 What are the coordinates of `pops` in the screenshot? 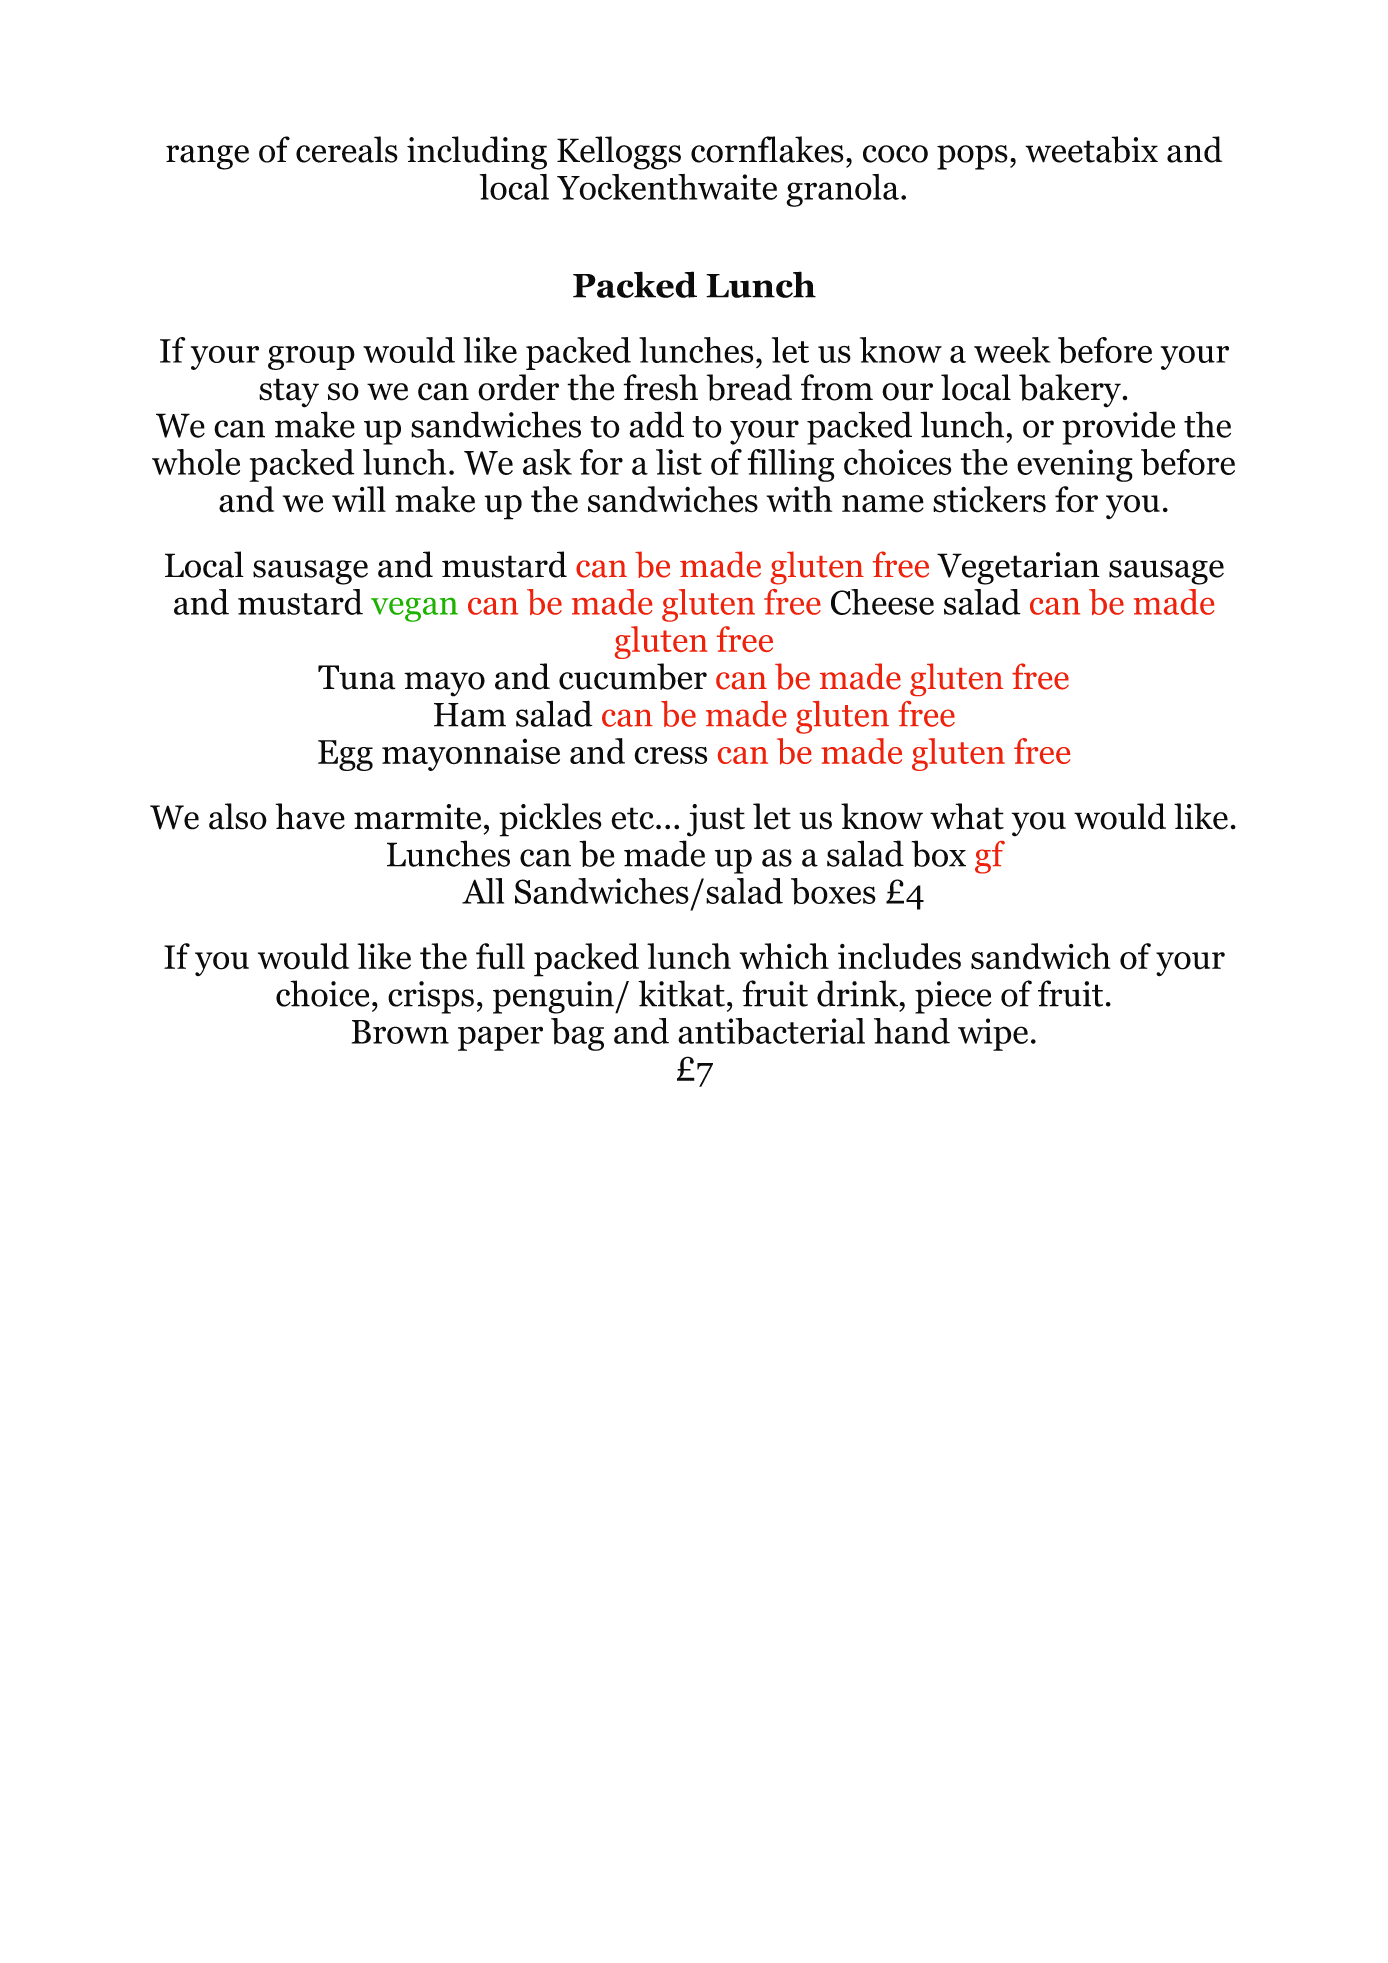 It's located at (972, 157).
